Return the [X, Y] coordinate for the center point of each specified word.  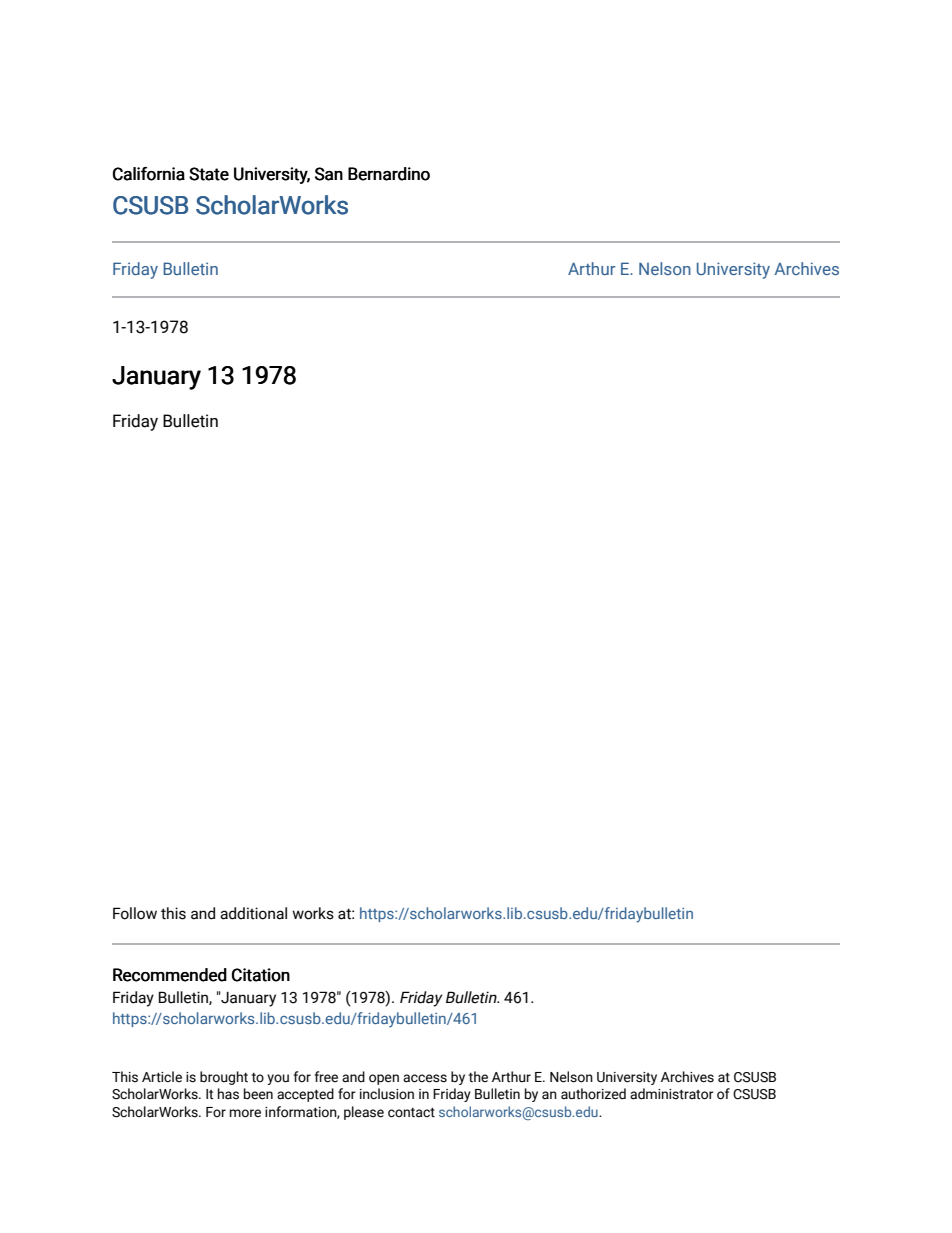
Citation [261, 975]
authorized [593, 1094]
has [228, 1094]
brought [224, 1078]
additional [253, 913]
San [329, 174]
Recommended [170, 975]
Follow [135, 913]
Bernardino [389, 174]
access [425, 1078]
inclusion [387, 1094]
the [478, 1076]
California [149, 174]
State [209, 174]
